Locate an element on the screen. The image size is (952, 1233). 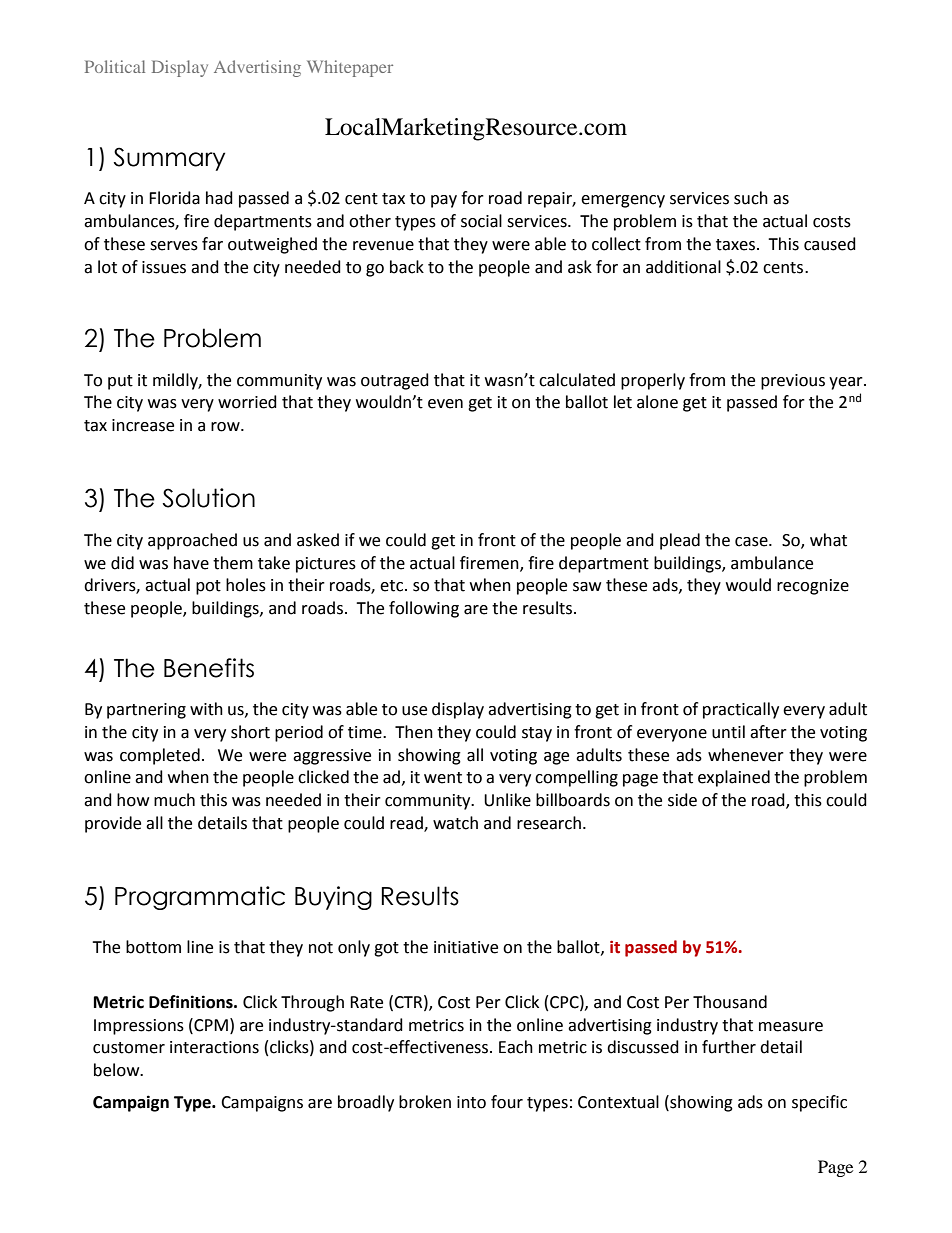
issues is located at coordinates (164, 267).
